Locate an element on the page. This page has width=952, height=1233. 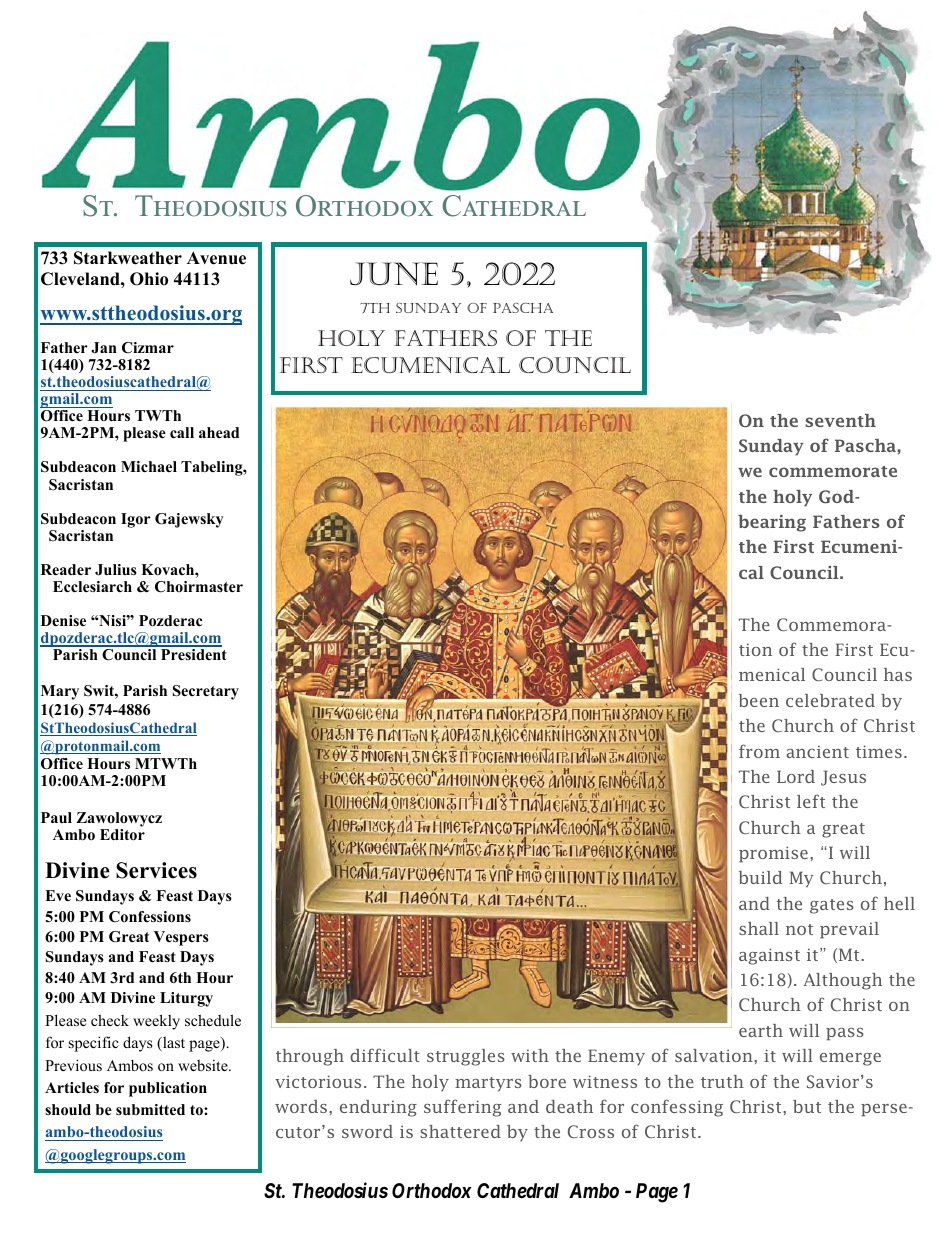
has is located at coordinates (898, 674).
